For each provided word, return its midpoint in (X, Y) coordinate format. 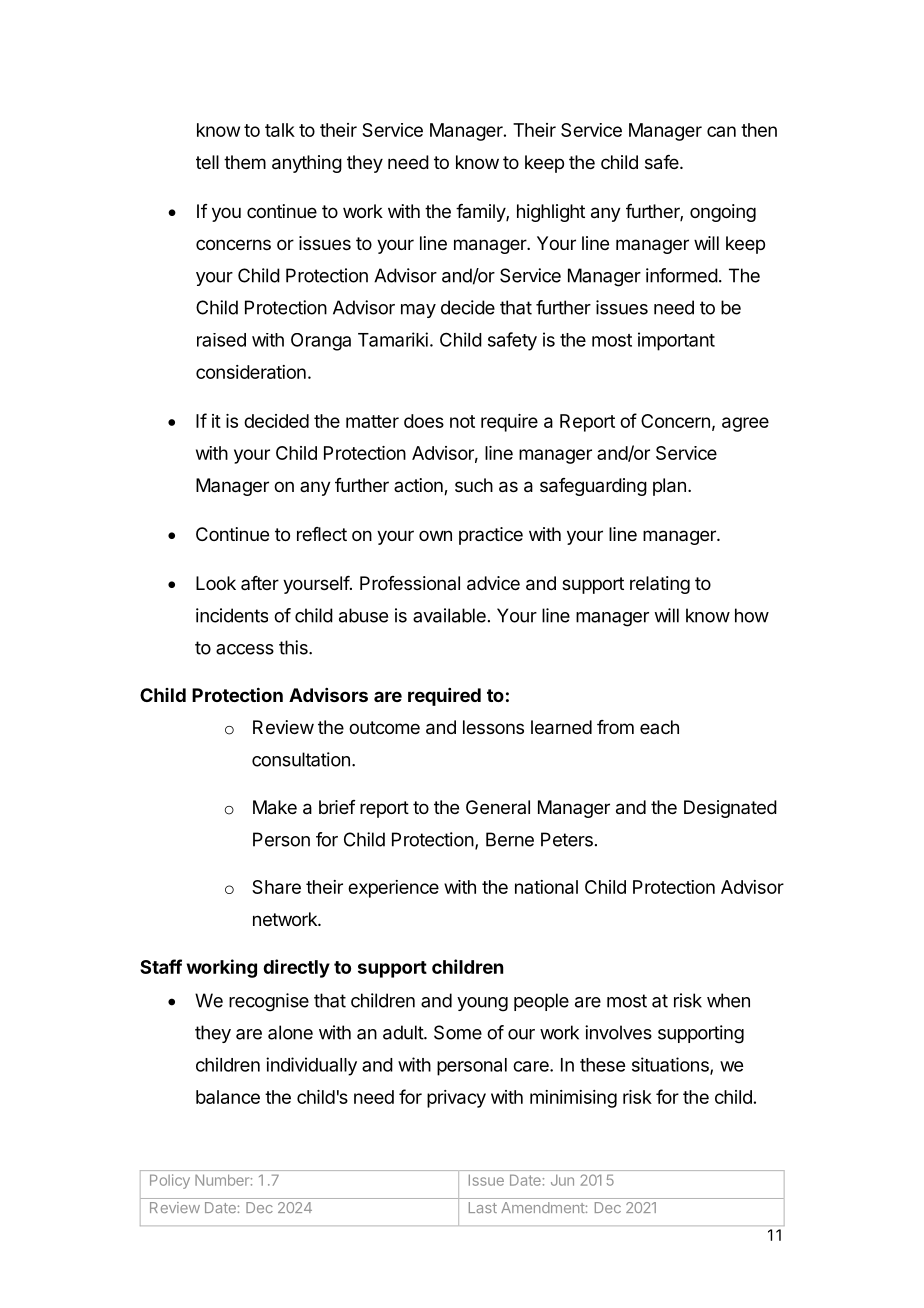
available (449, 615)
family (481, 213)
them (245, 162)
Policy (170, 1181)
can (721, 131)
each (659, 727)
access (245, 649)
